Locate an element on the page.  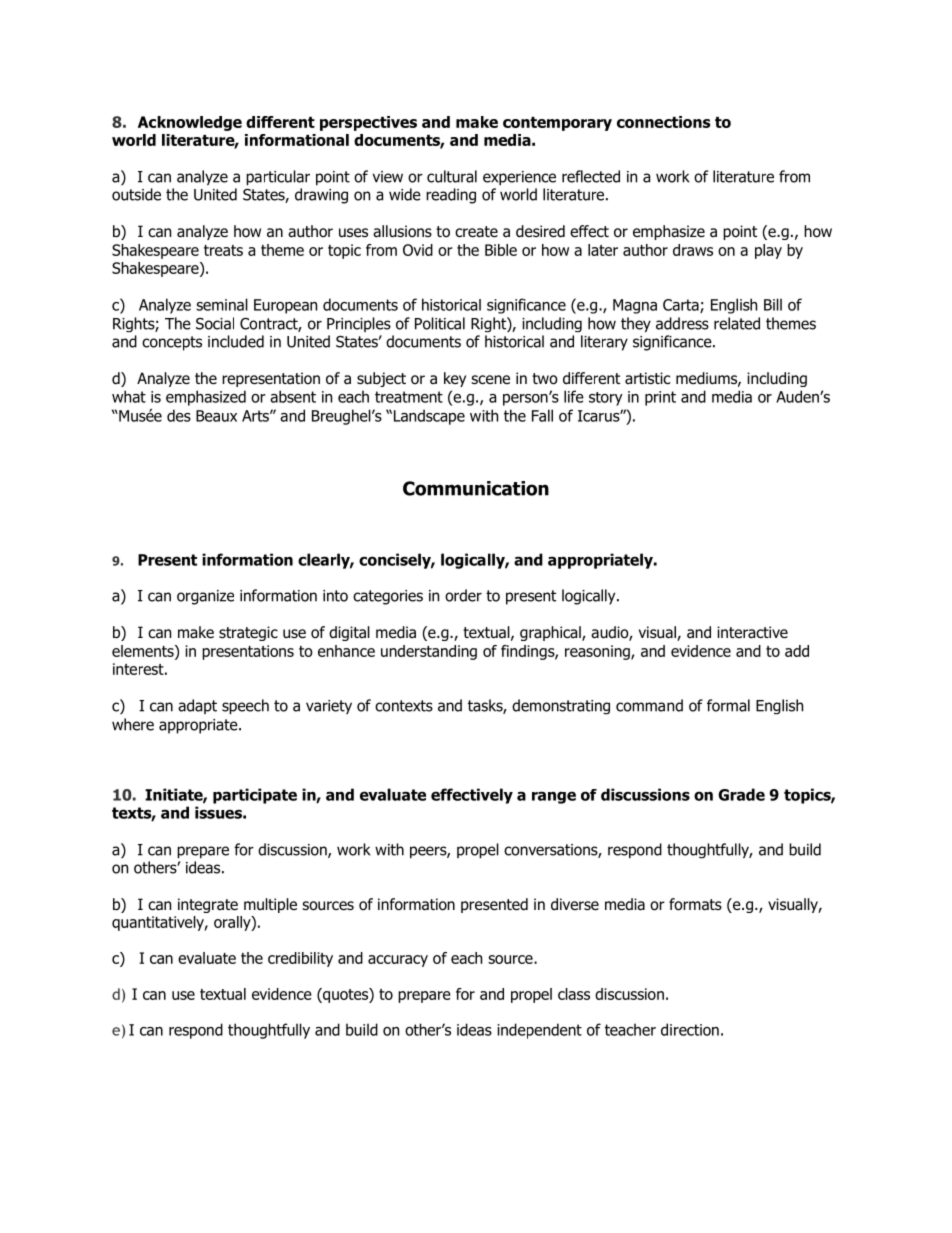
order is located at coordinates (463, 595).
